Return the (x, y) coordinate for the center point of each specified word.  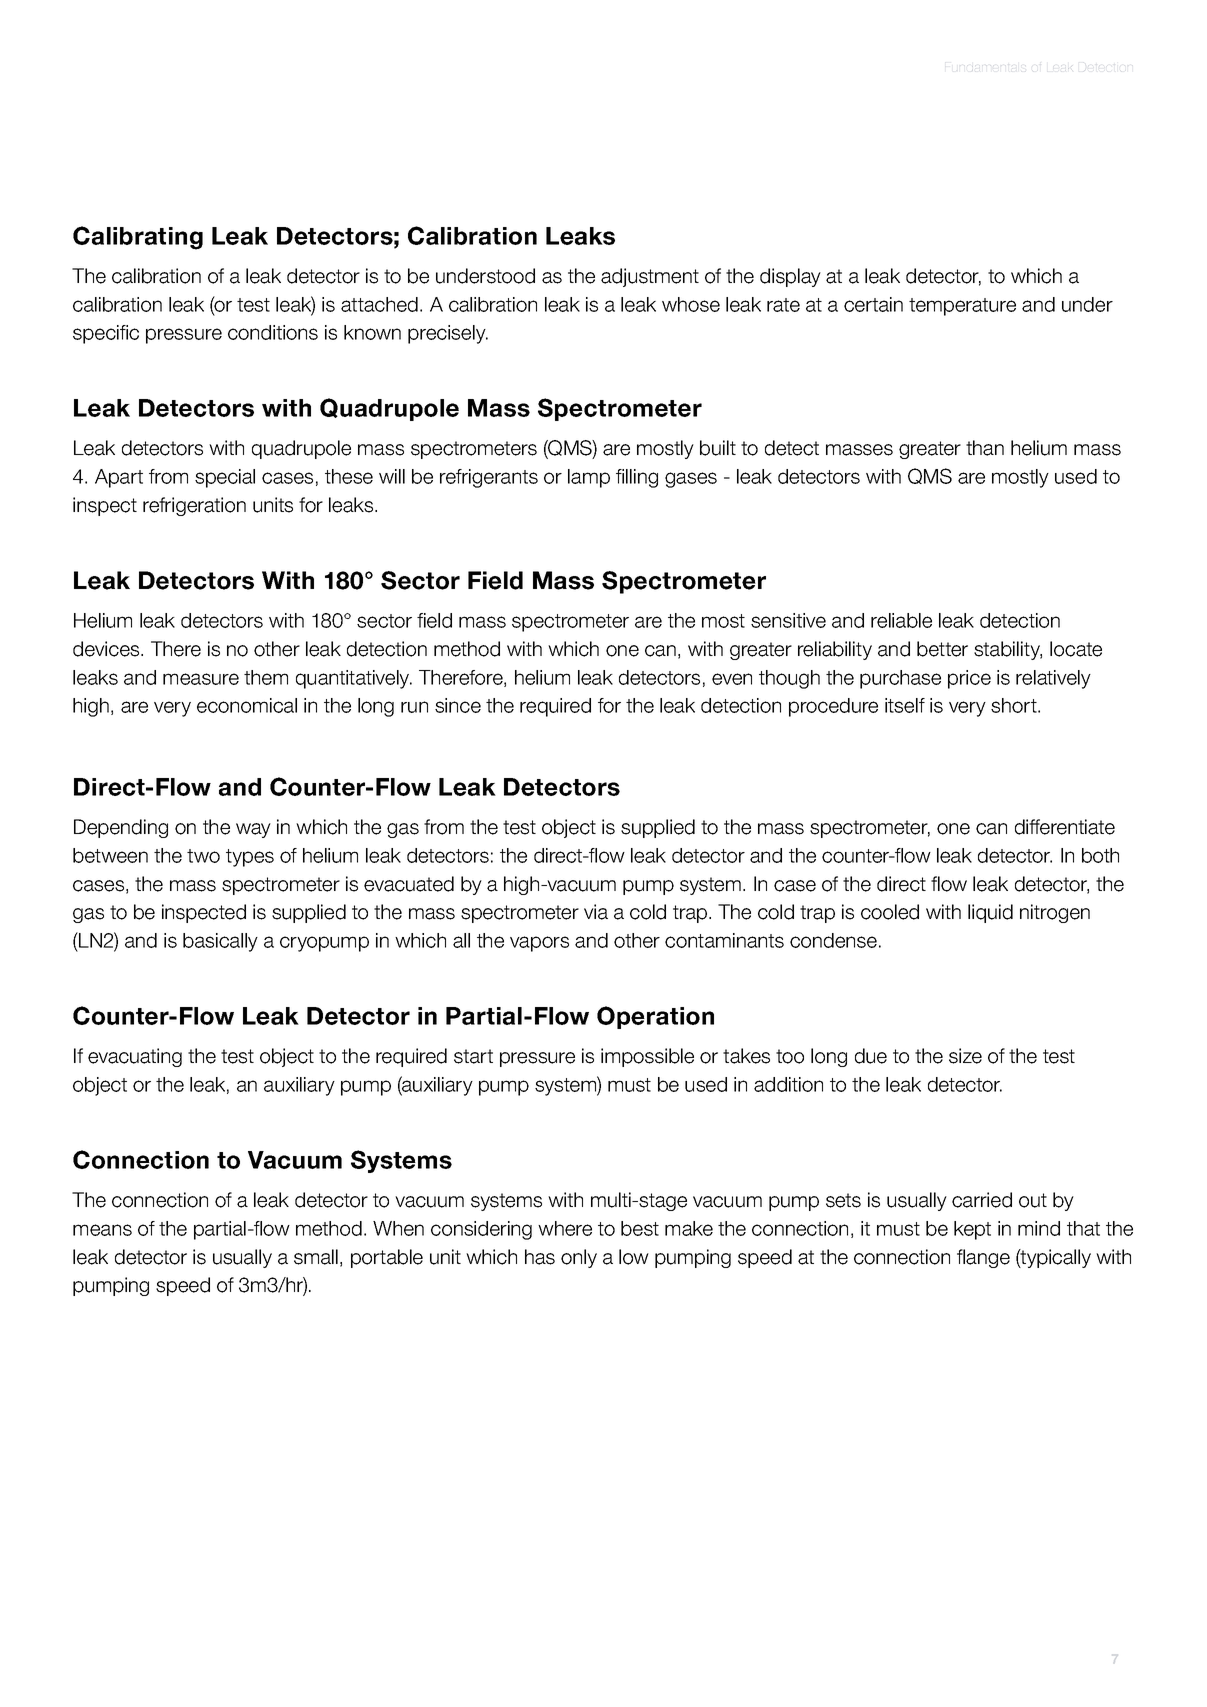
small (316, 1257)
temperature (962, 307)
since (458, 705)
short (1015, 705)
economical (247, 705)
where (565, 1228)
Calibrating (138, 238)
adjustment (650, 277)
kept (972, 1230)
